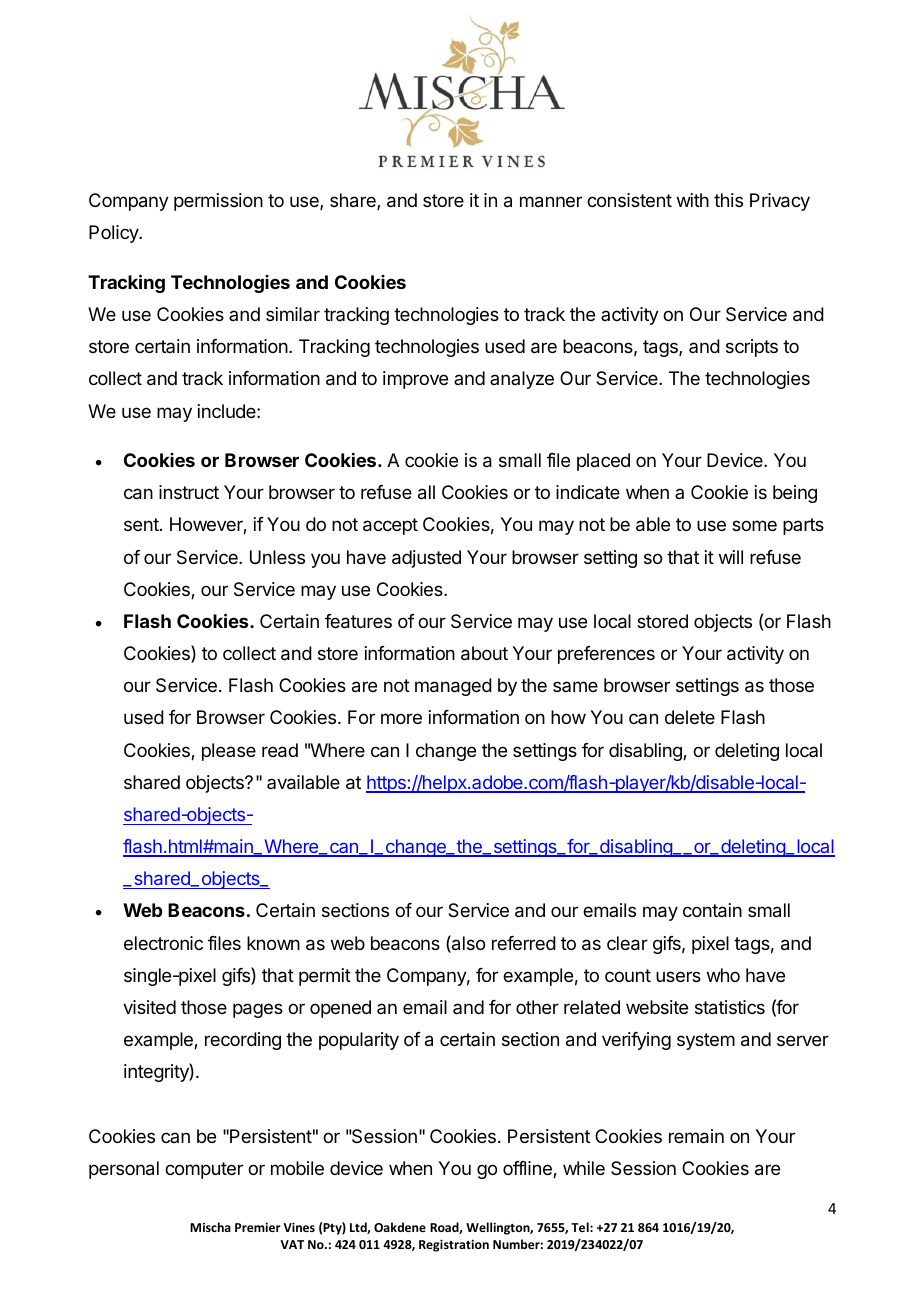 The image size is (924, 1308). What do you see at coordinates (453, 687) in the document?
I see `managed` at bounding box center [453, 687].
